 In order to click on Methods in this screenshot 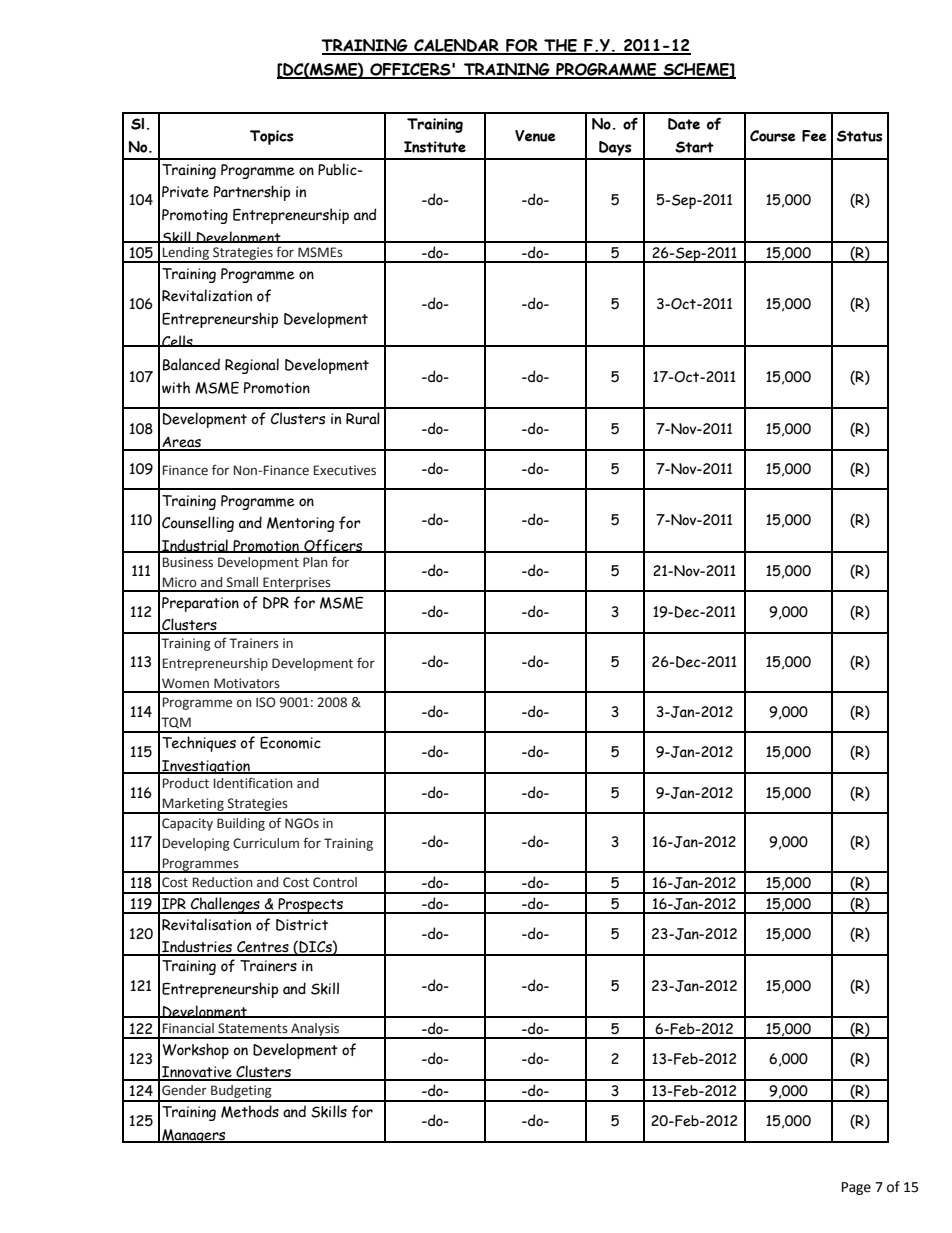, I will do `click(250, 1111)`.
